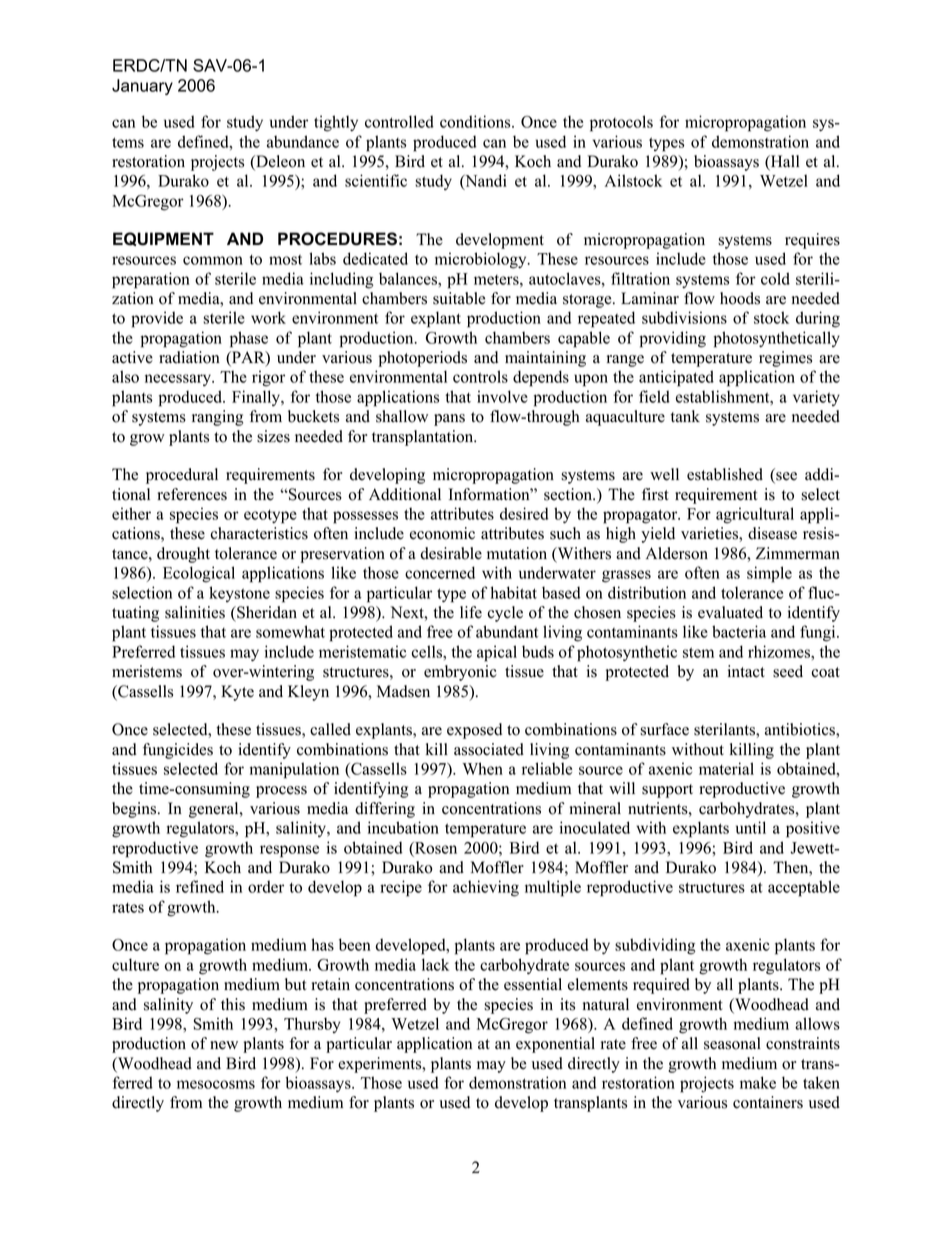 This document has height=1233, width=952. What do you see at coordinates (224, 1045) in the document?
I see `new` at bounding box center [224, 1045].
